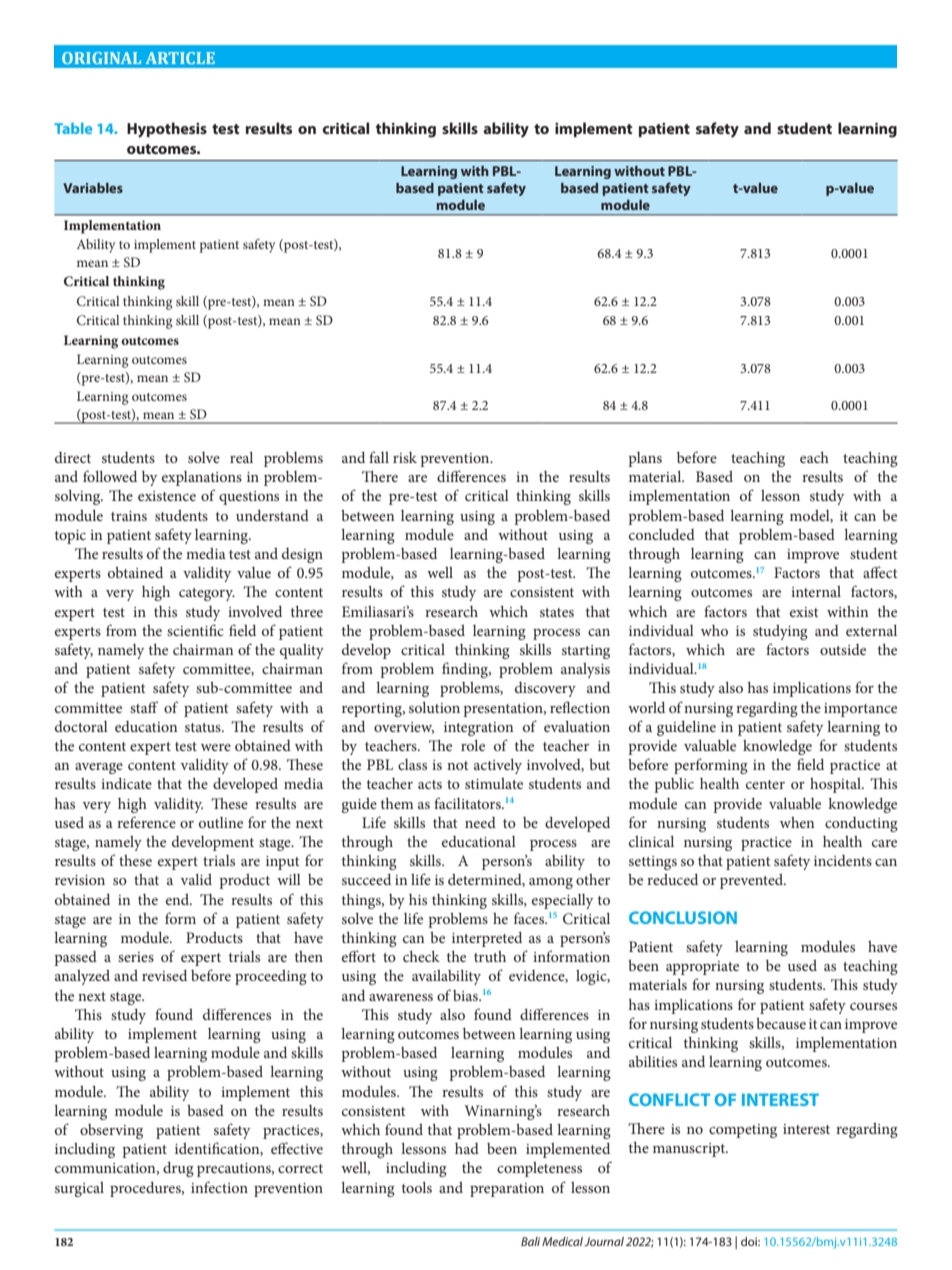 Image resolution: width=952 pixels, height=1270 pixels. I want to click on not, so click(458, 765).
